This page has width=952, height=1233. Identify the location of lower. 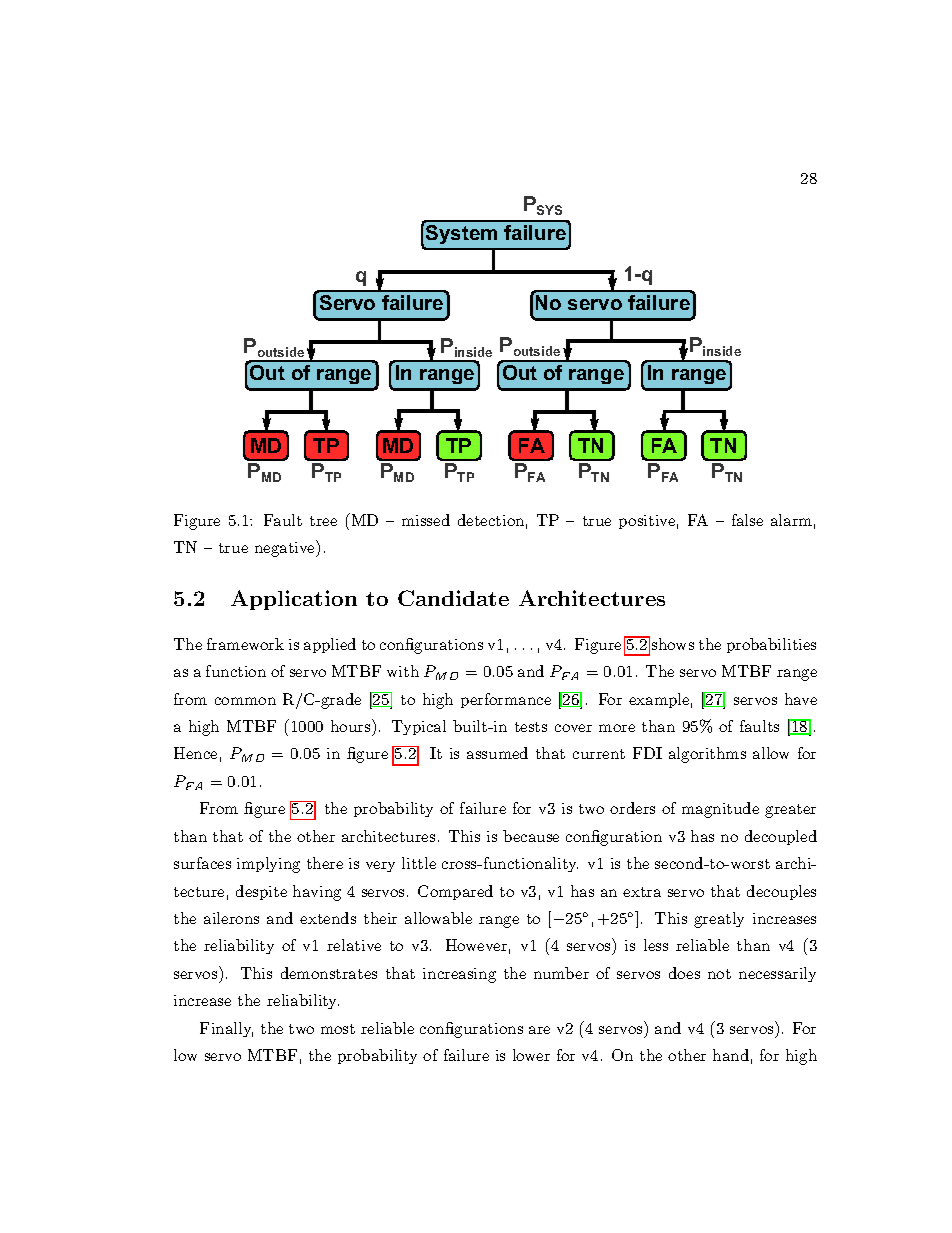
(531, 1055).
